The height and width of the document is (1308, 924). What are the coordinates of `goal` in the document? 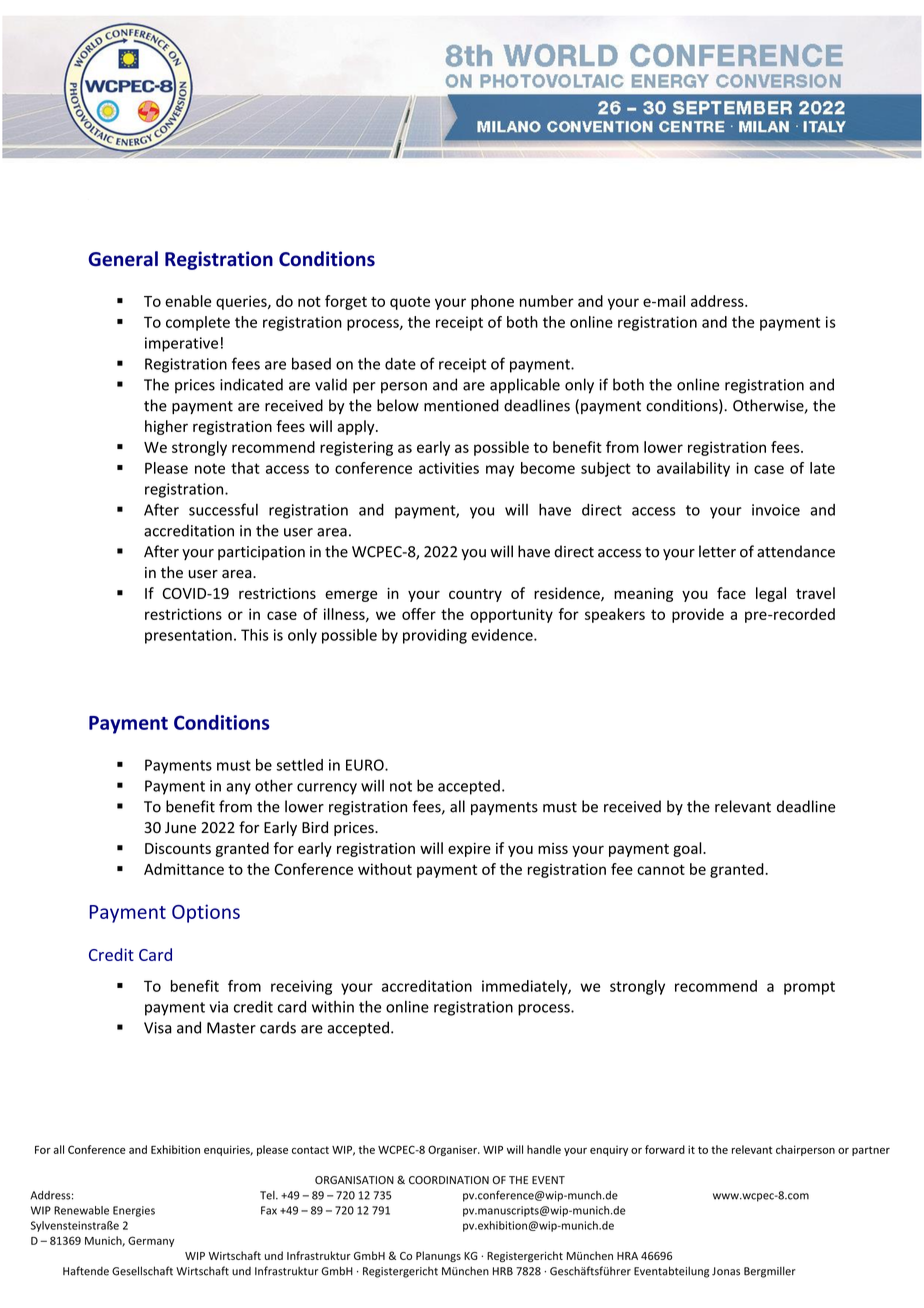 It's located at (688, 849).
